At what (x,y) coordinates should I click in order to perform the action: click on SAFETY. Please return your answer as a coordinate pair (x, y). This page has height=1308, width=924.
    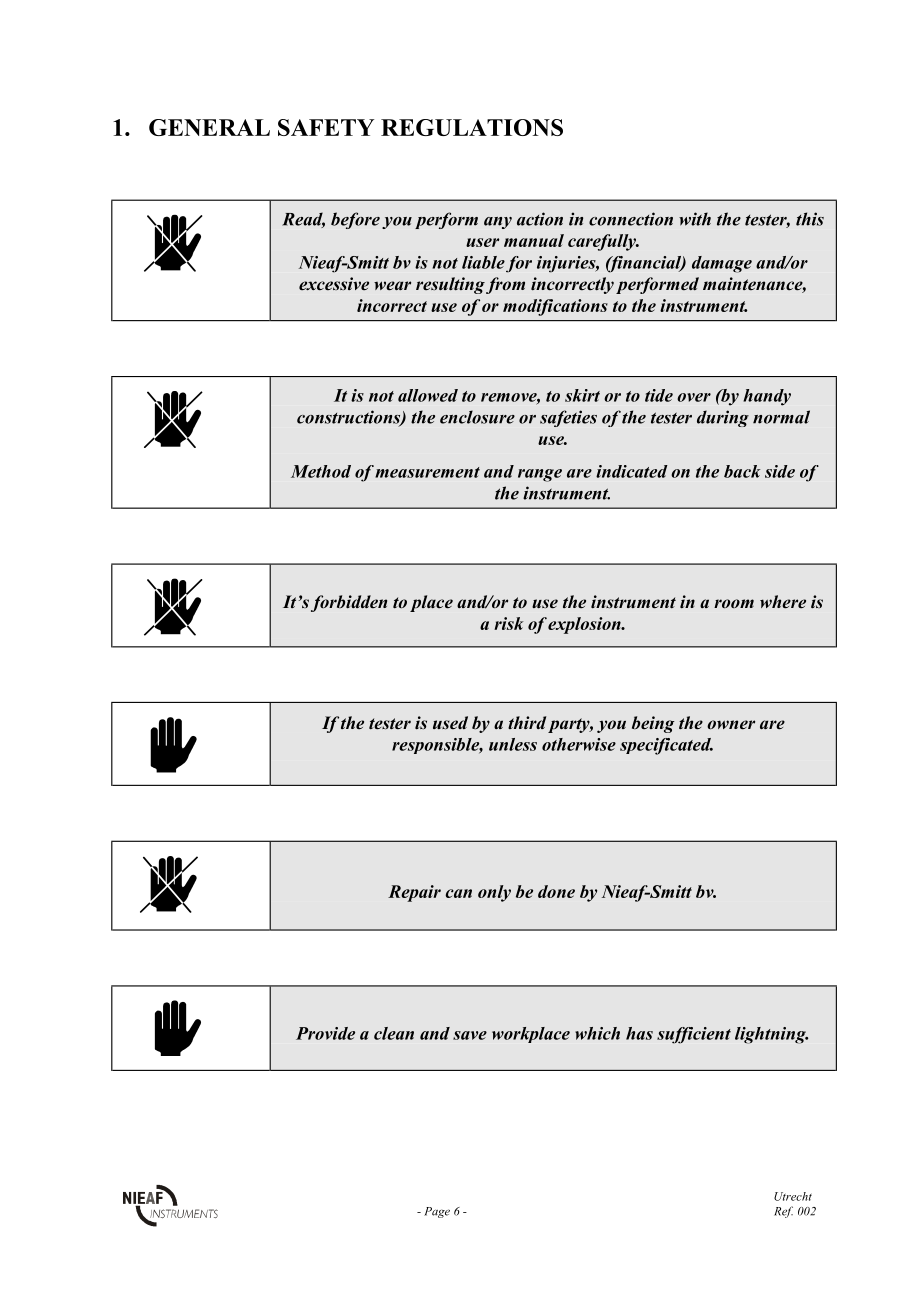
    Looking at the image, I should click on (326, 127).
